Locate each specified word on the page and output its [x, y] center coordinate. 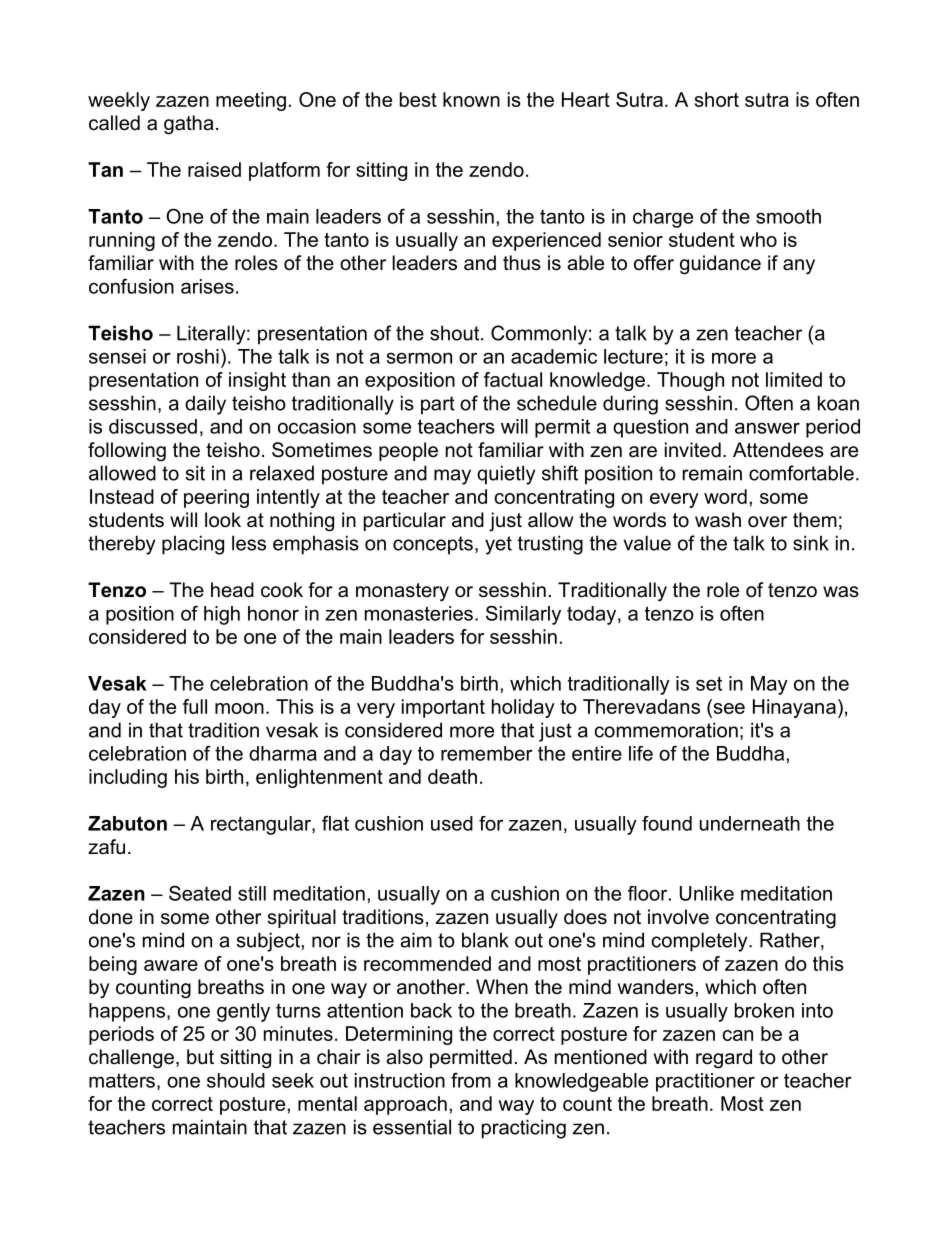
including [128, 778]
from [471, 1080]
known [471, 99]
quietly [506, 475]
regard [724, 1059]
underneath [749, 823]
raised [214, 169]
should [236, 1080]
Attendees [778, 450]
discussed [153, 426]
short [717, 99]
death [452, 776]
